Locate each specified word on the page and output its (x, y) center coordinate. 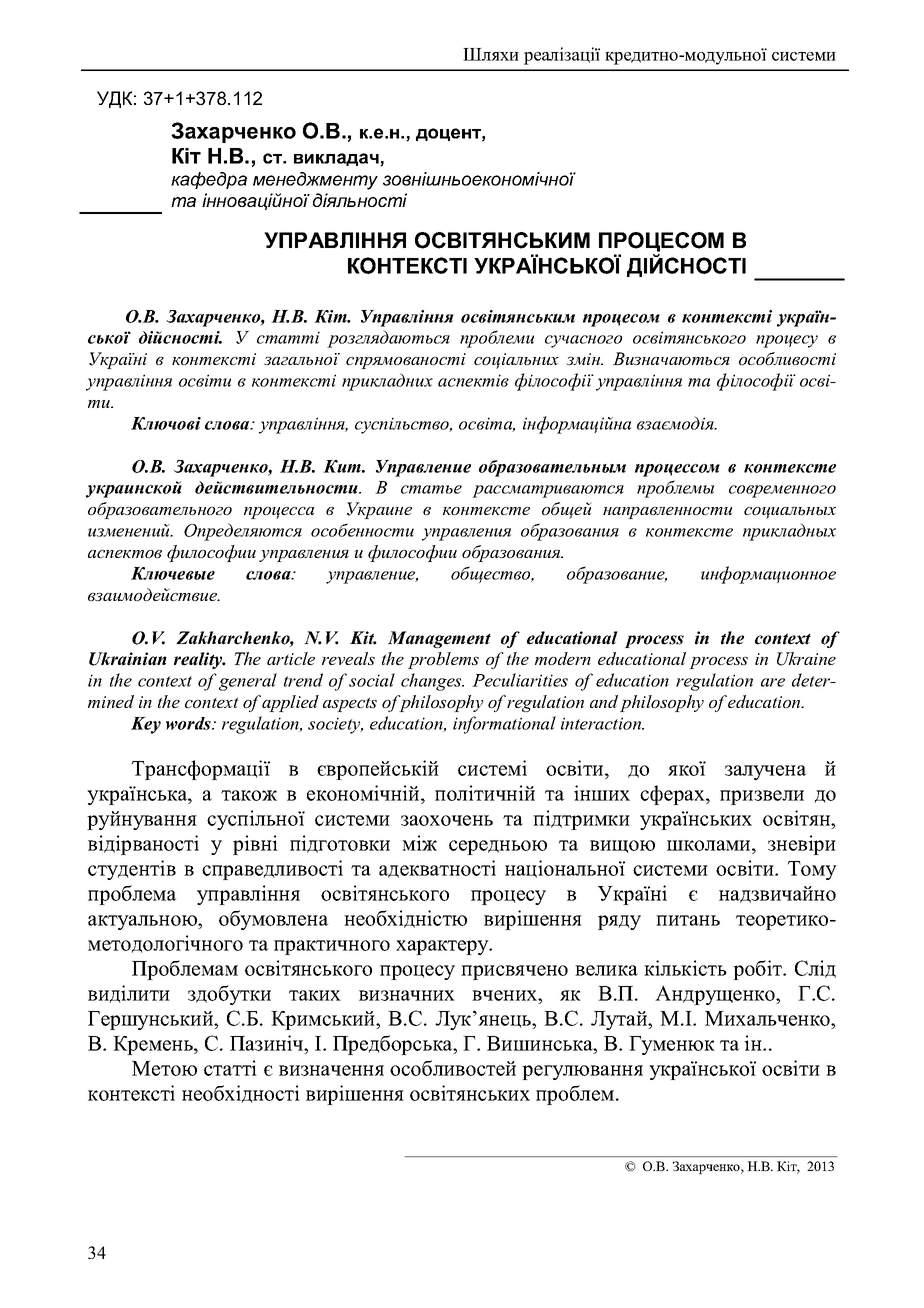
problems (443, 660)
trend (303, 680)
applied (290, 703)
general (248, 682)
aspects (350, 704)
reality (199, 660)
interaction (602, 723)
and (604, 701)
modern (563, 658)
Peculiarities (520, 680)
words (189, 723)
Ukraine (806, 659)
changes (432, 682)
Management (439, 639)
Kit (363, 638)
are (773, 682)
